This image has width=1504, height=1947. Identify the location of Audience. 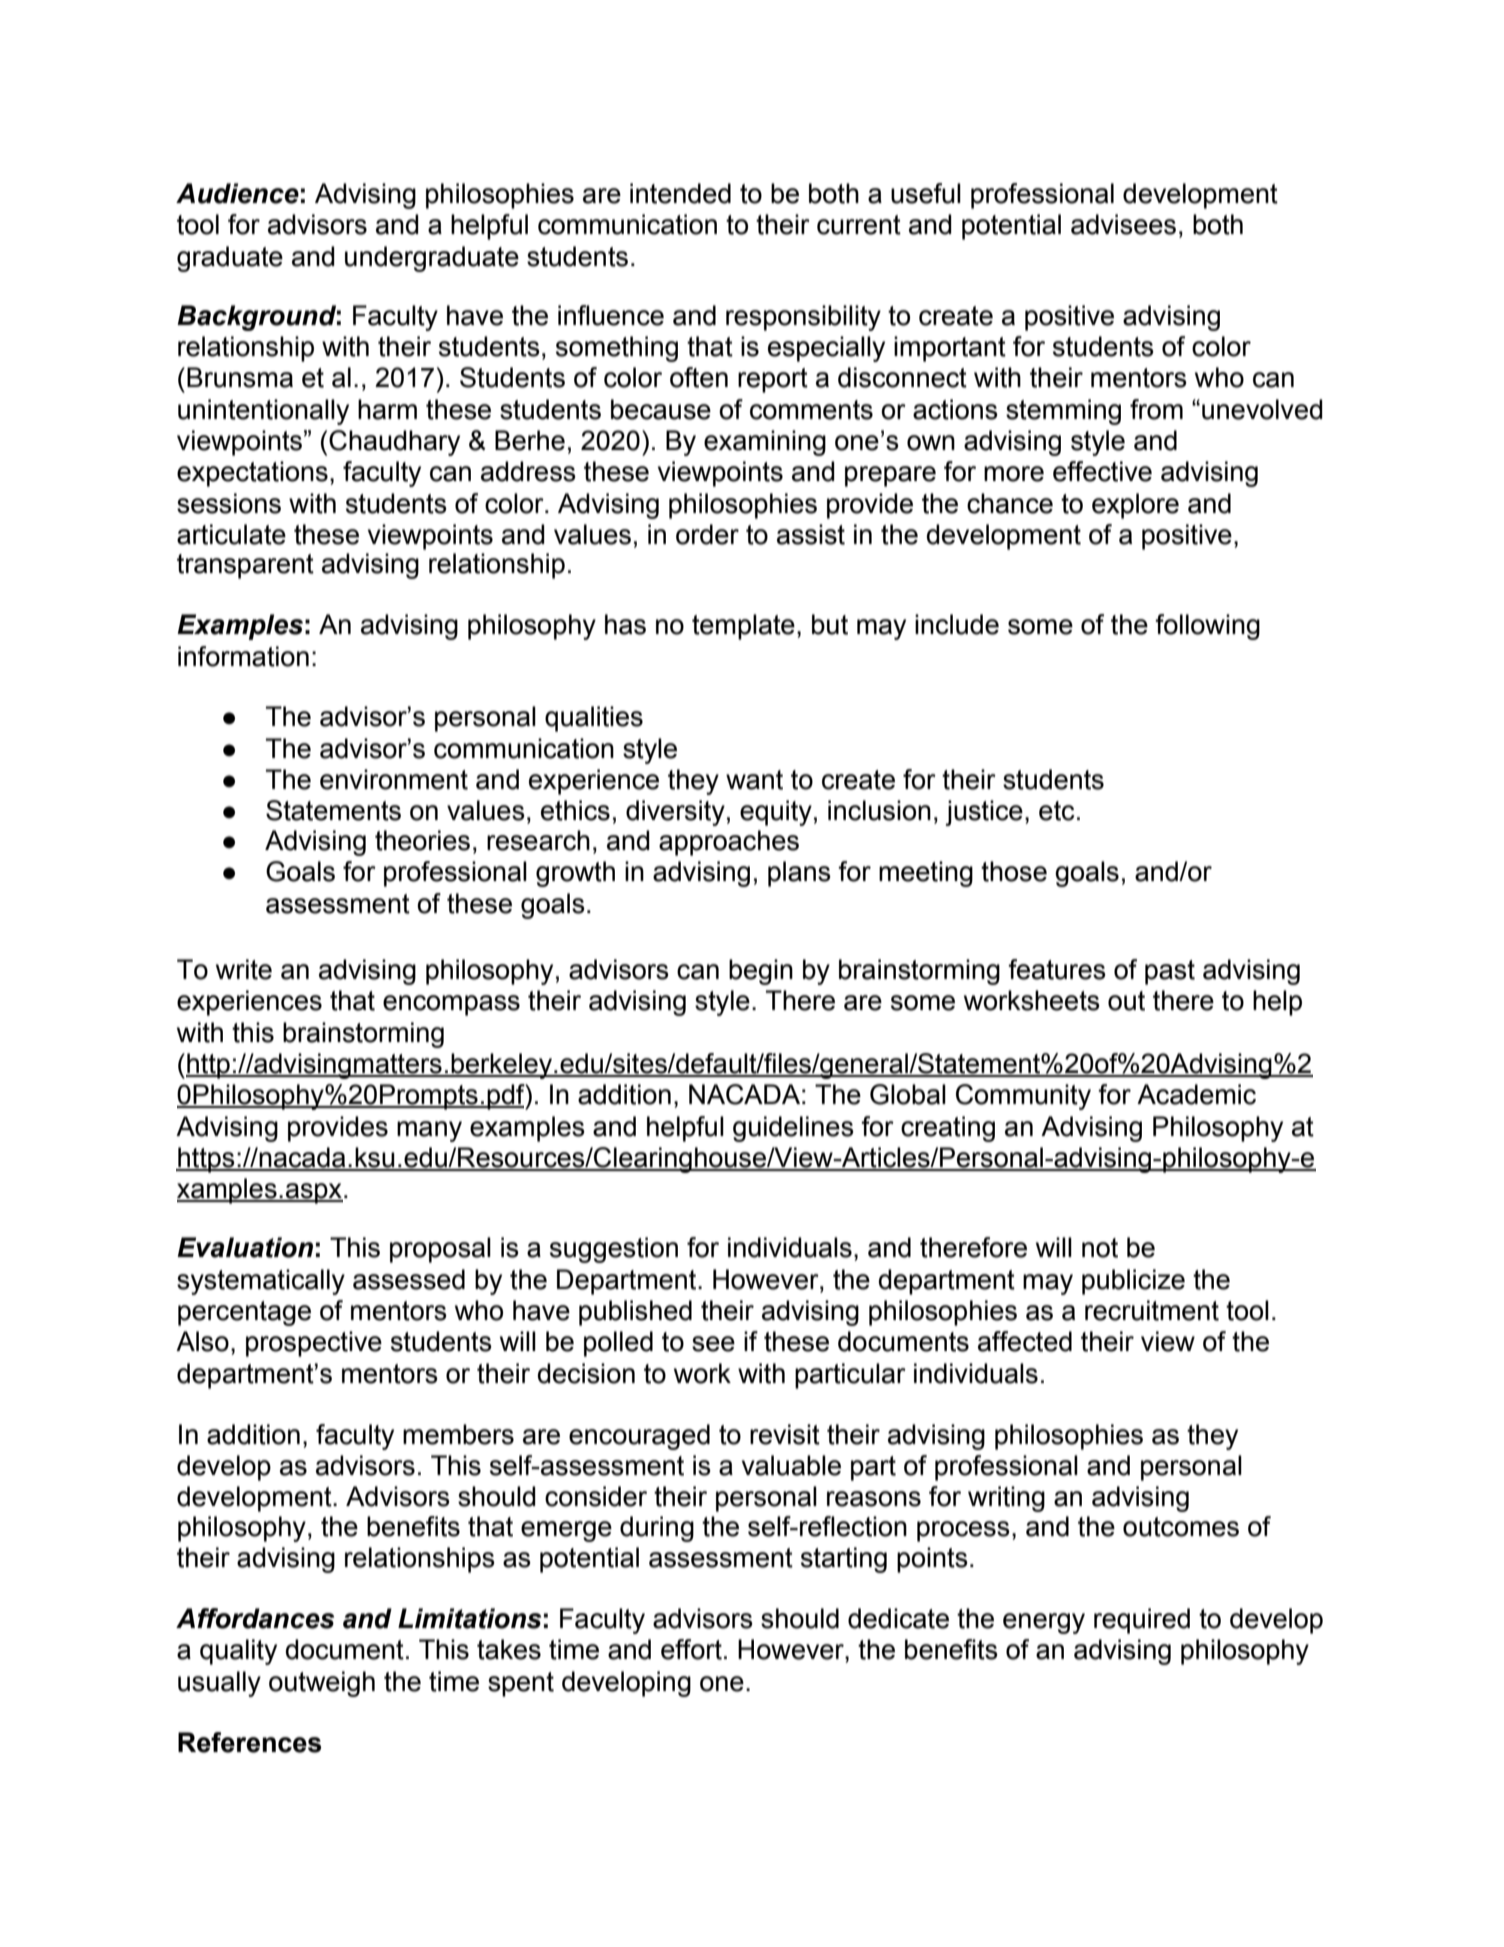
(237, 193).
